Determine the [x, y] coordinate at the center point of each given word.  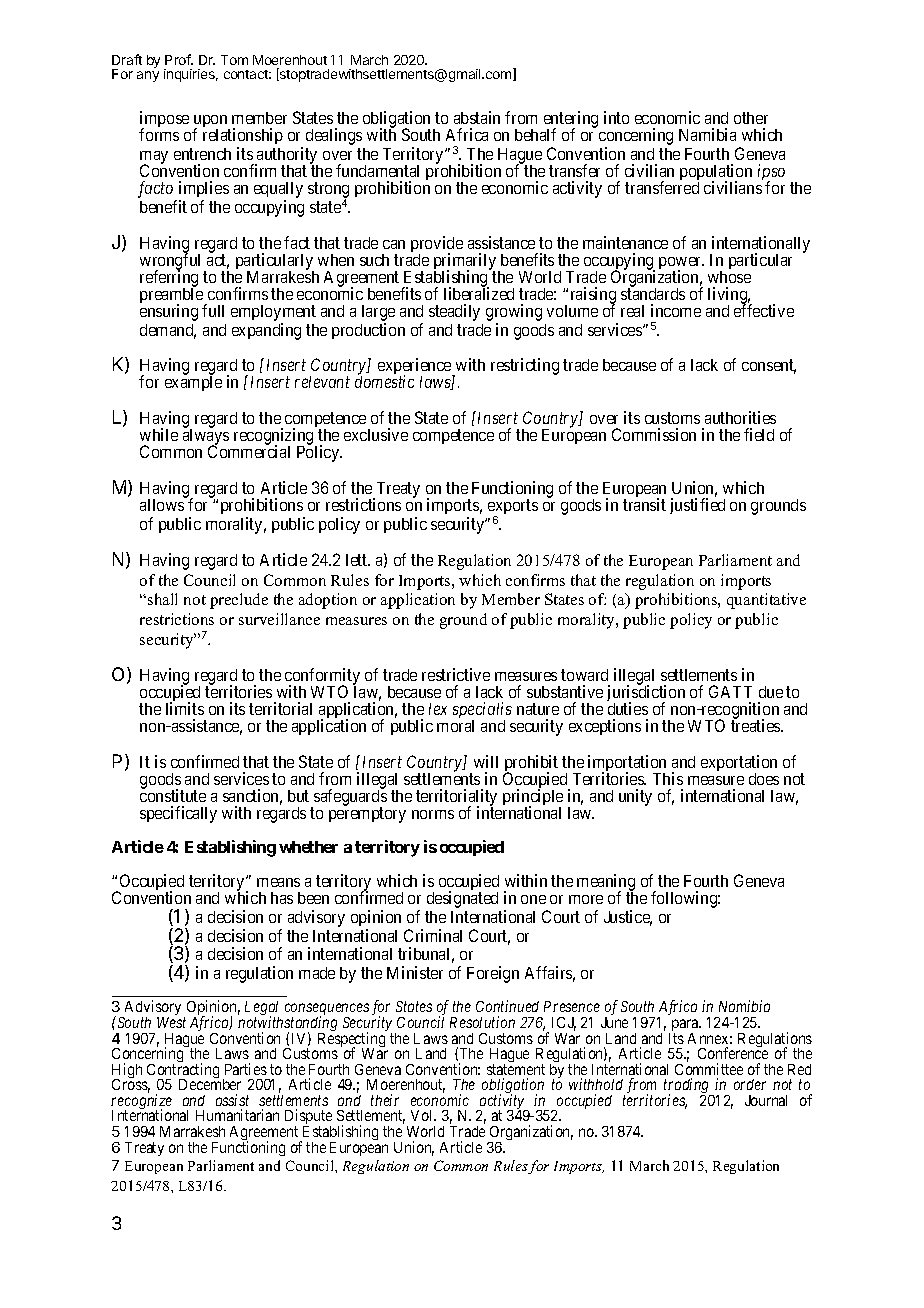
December [210, 1084]
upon [212, 123]
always [206, 438]
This [668, 778]
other [751, 118]
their [385, 1100]
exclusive [376, 434]
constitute [173, 795]
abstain [477, 117]
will [486, 761]
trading [688, 1087]
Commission [654, 434]
